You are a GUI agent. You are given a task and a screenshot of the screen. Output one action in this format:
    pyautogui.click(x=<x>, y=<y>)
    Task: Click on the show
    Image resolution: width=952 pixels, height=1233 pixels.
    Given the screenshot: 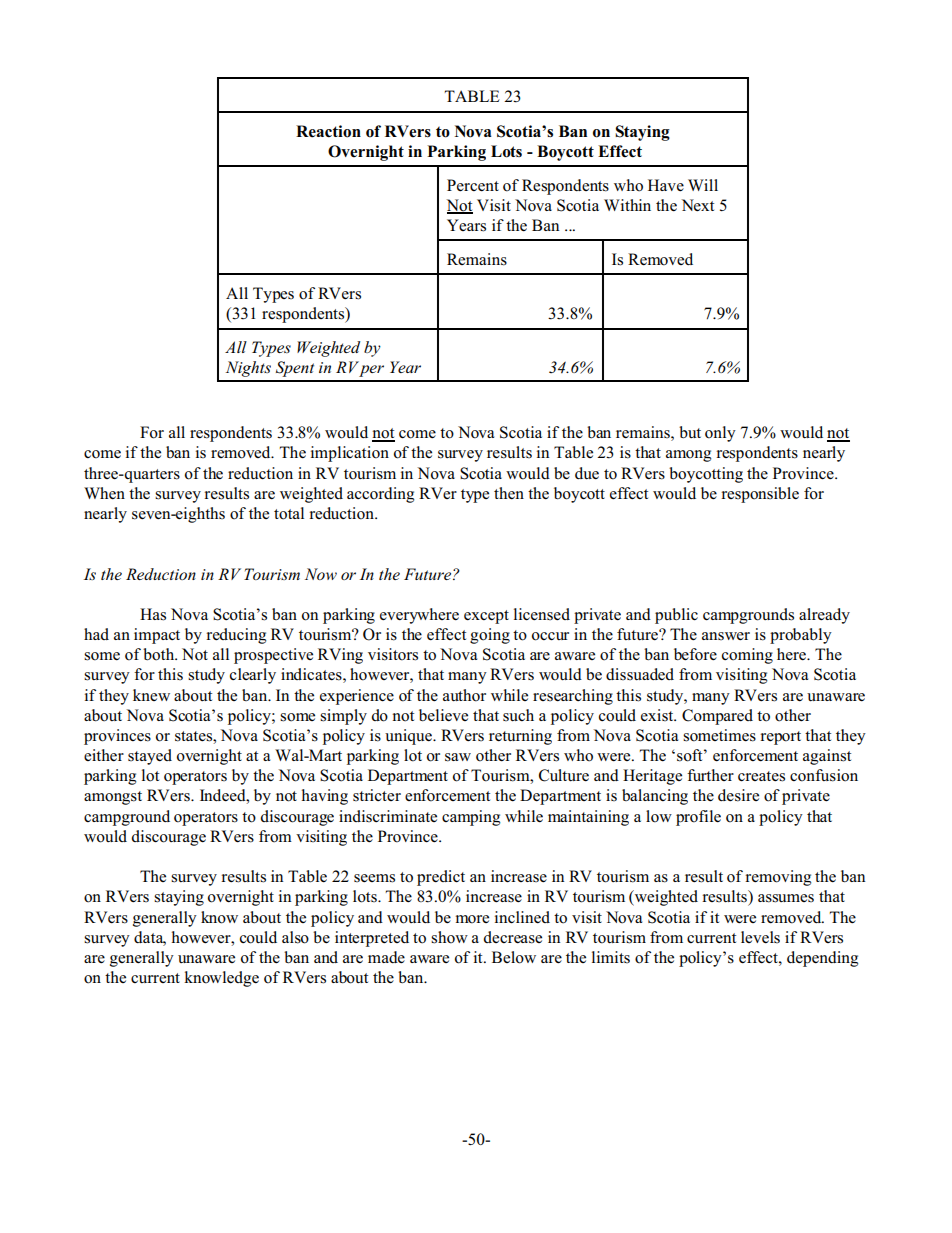 What is the action you would take?
    pyautogui.click(x=449, y=937)
